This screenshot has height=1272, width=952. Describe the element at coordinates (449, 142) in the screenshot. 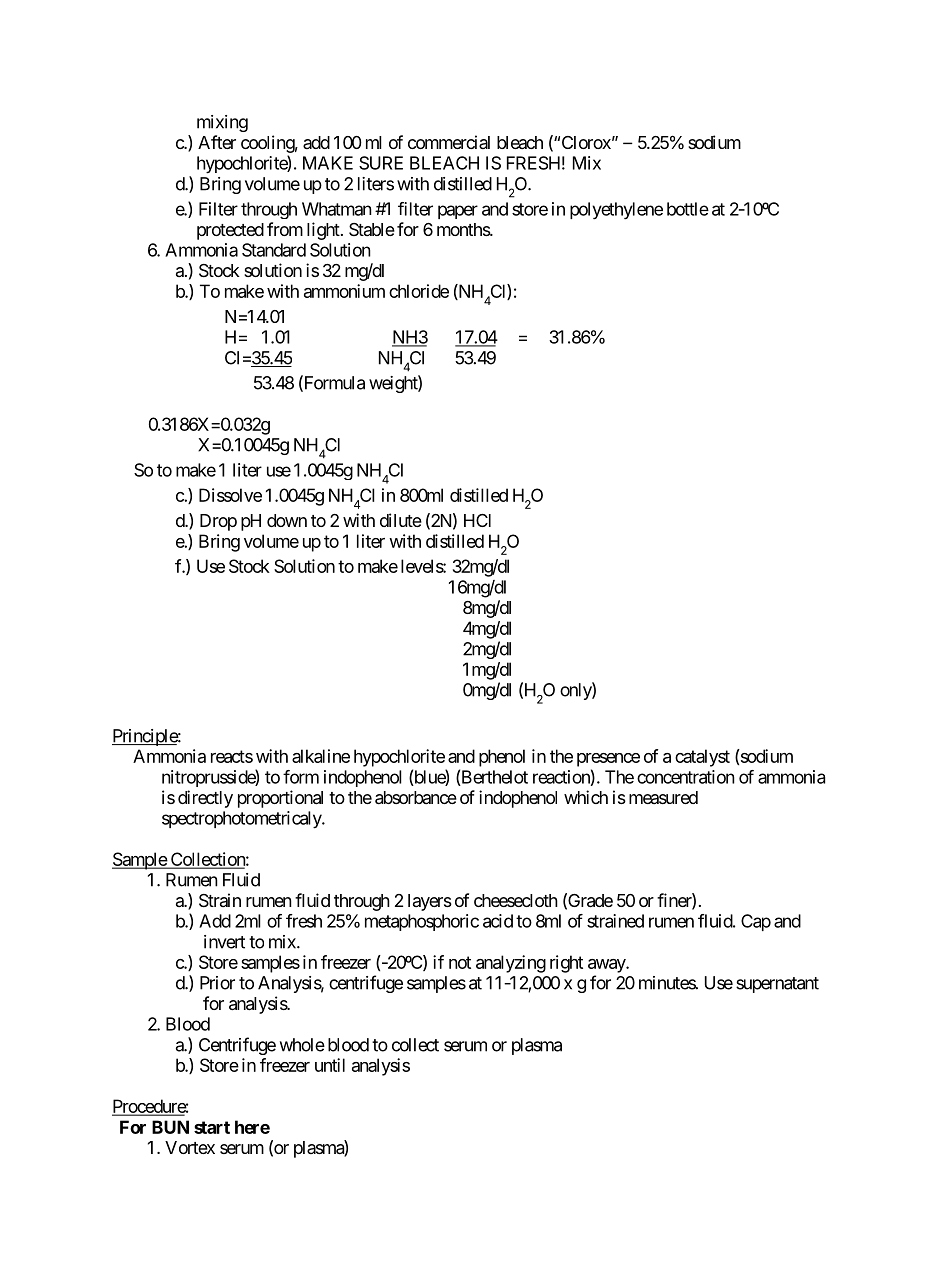

I see `commercial` at that location.
